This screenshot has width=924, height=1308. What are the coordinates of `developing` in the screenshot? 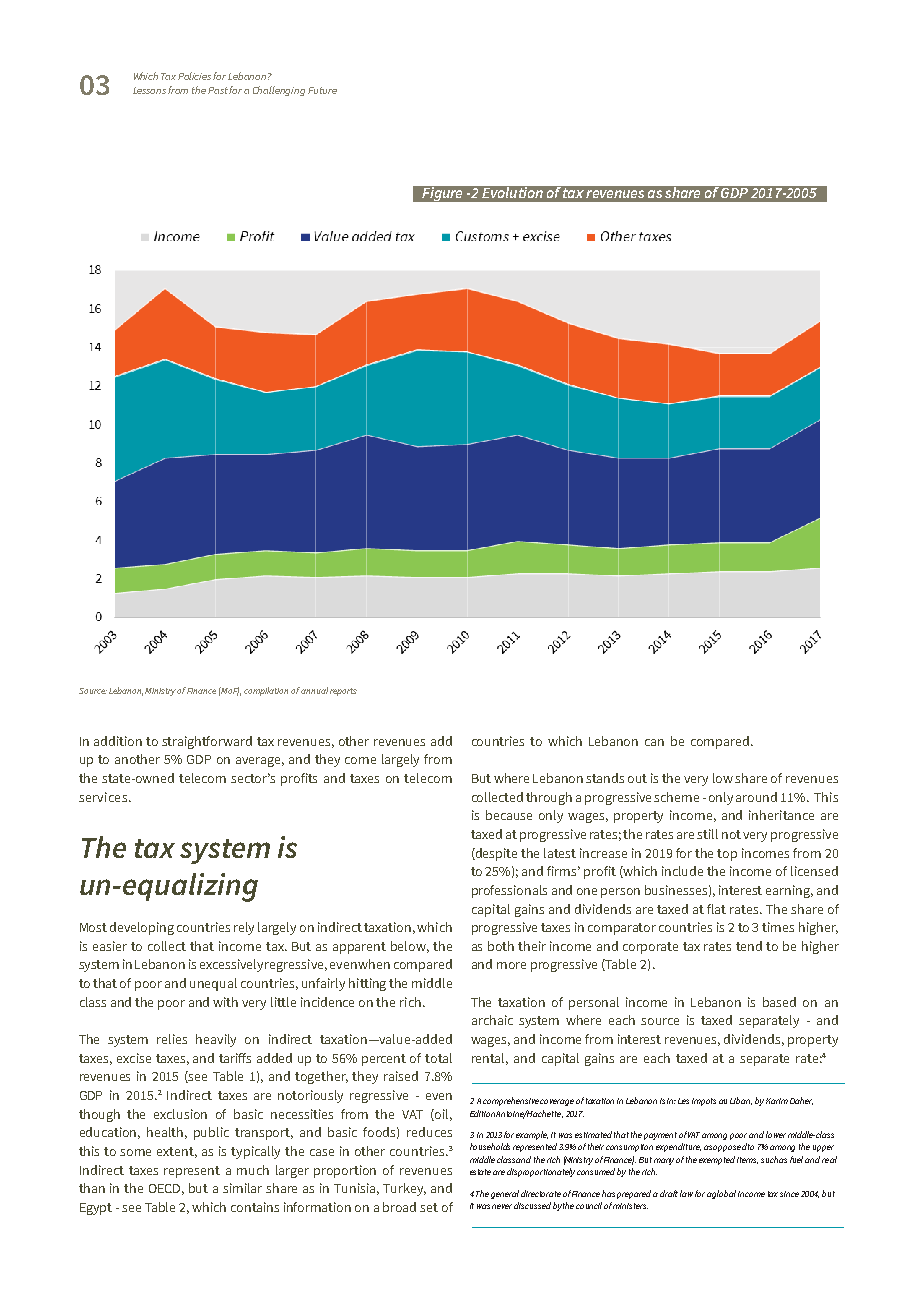 It's located at (142, 928).
